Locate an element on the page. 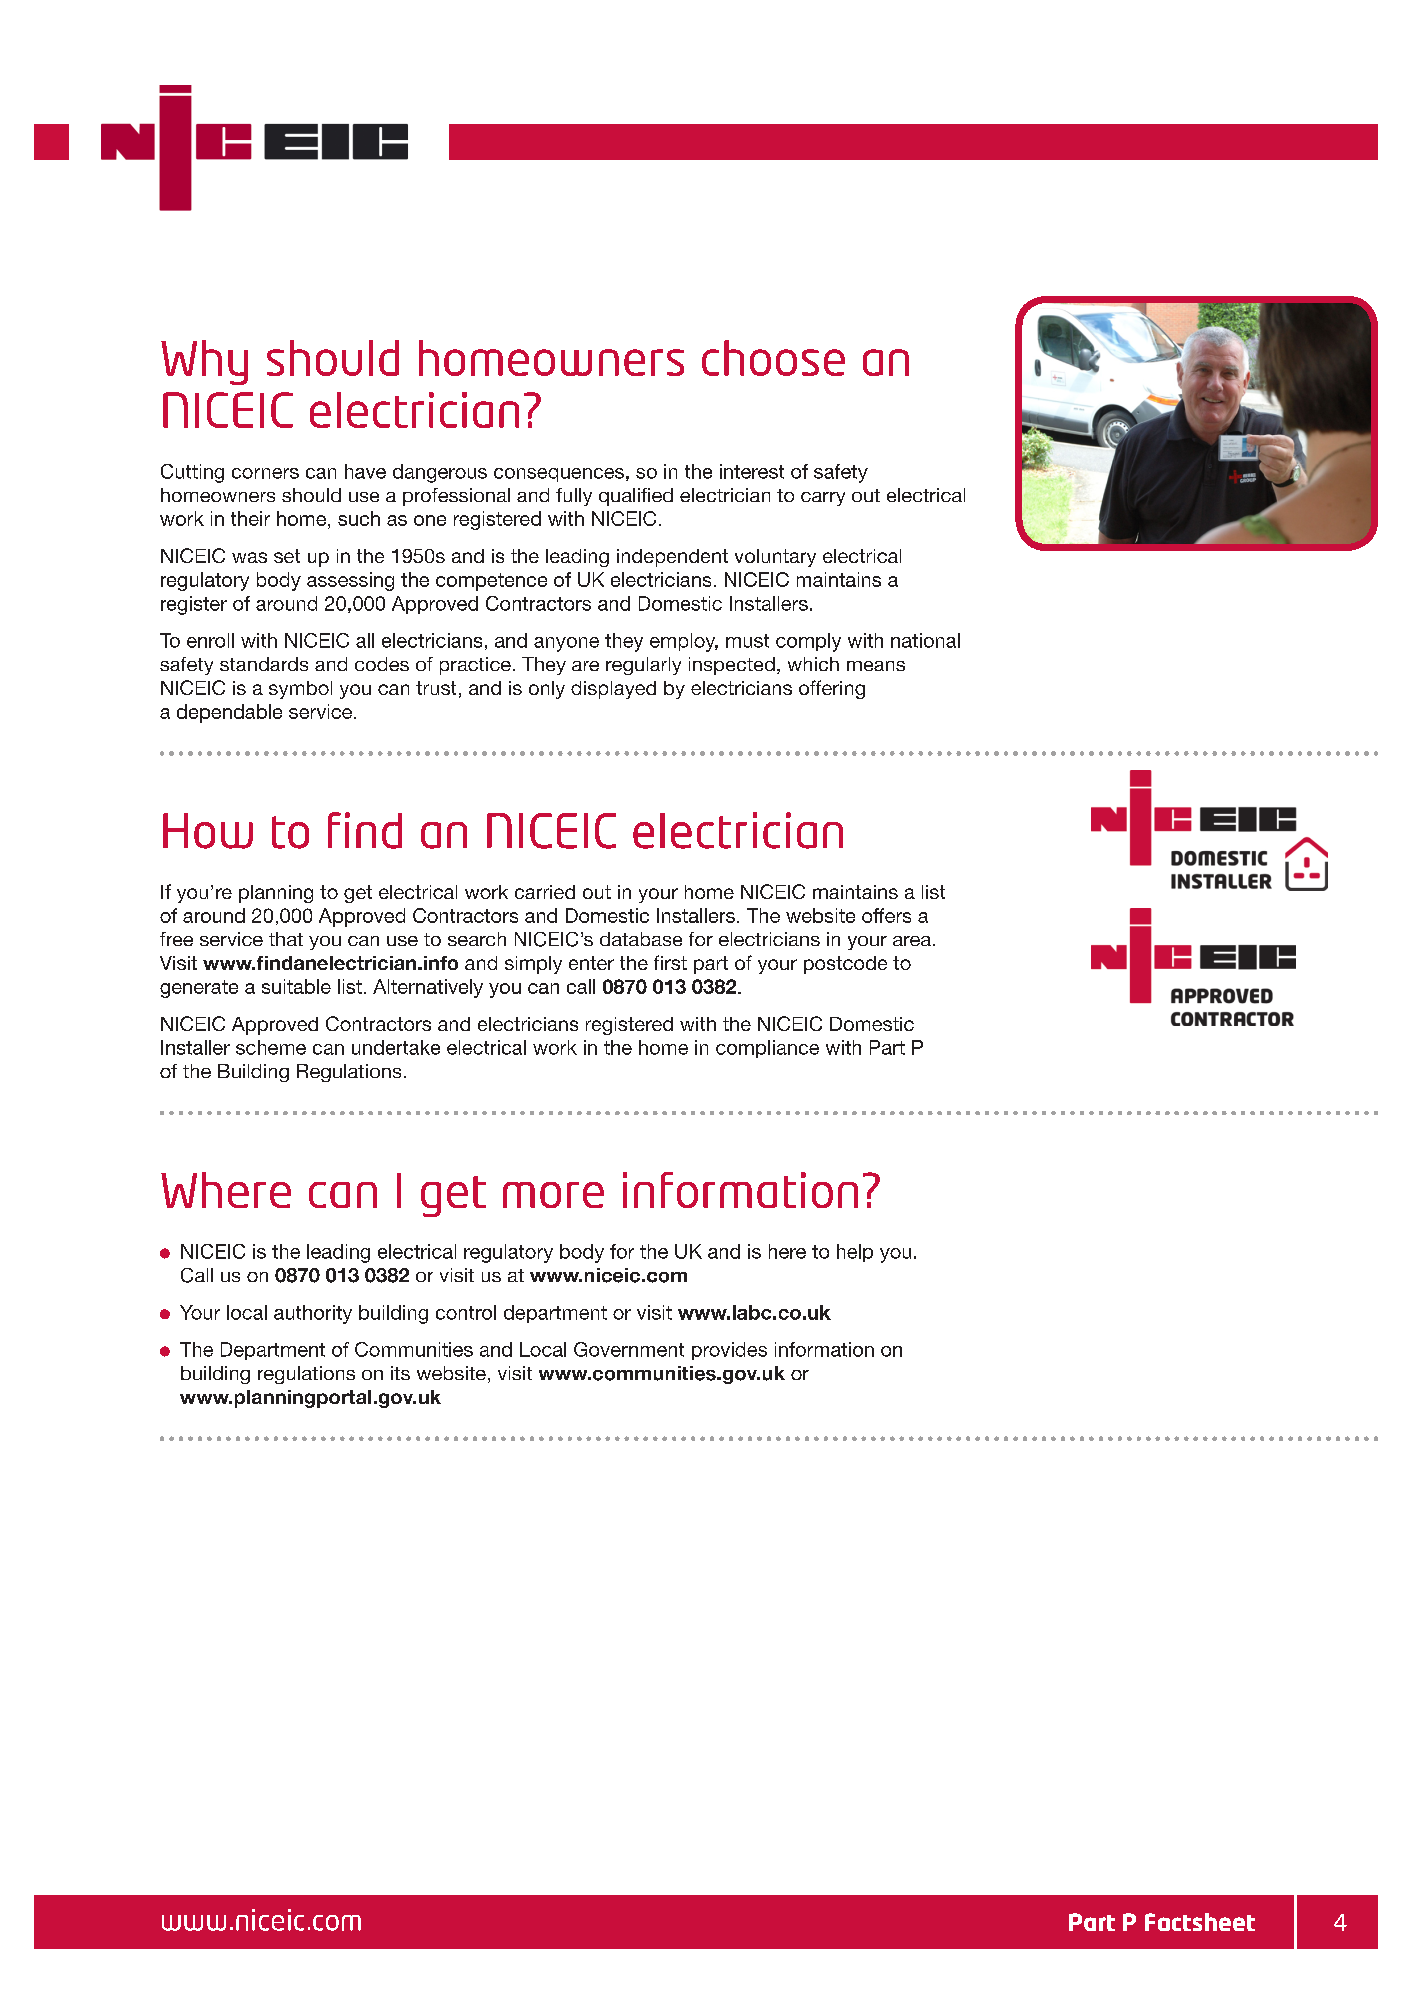 The height and width of the document is (1996, 1412). offering is located at coordinates (832, 689).
